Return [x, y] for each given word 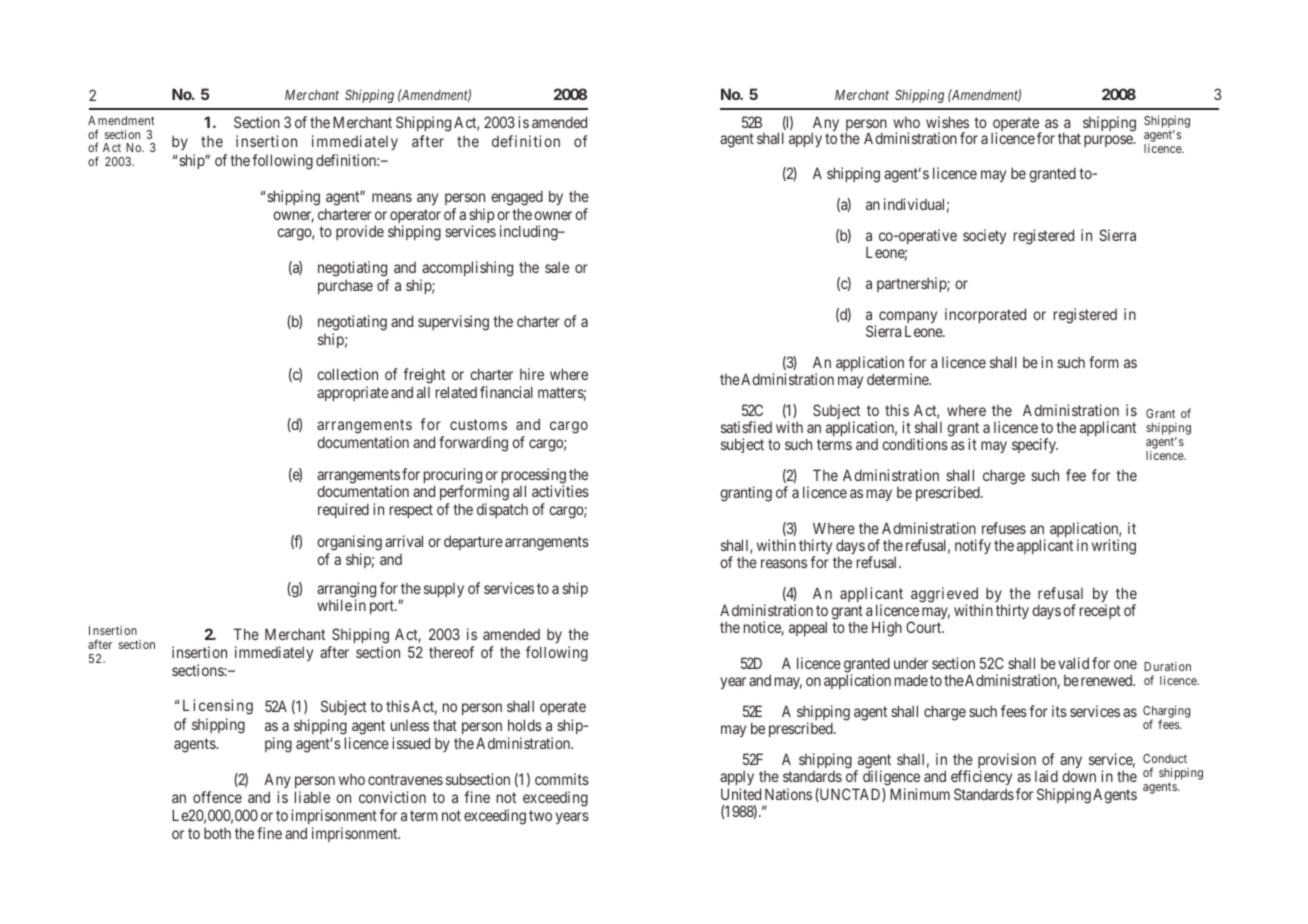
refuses [1004, 528]
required [343, 510]
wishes [947, 122]
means [392, 197]
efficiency [981, 779]
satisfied [746, 427]
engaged [517, 198]
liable [312, 797]
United [741, 794]
